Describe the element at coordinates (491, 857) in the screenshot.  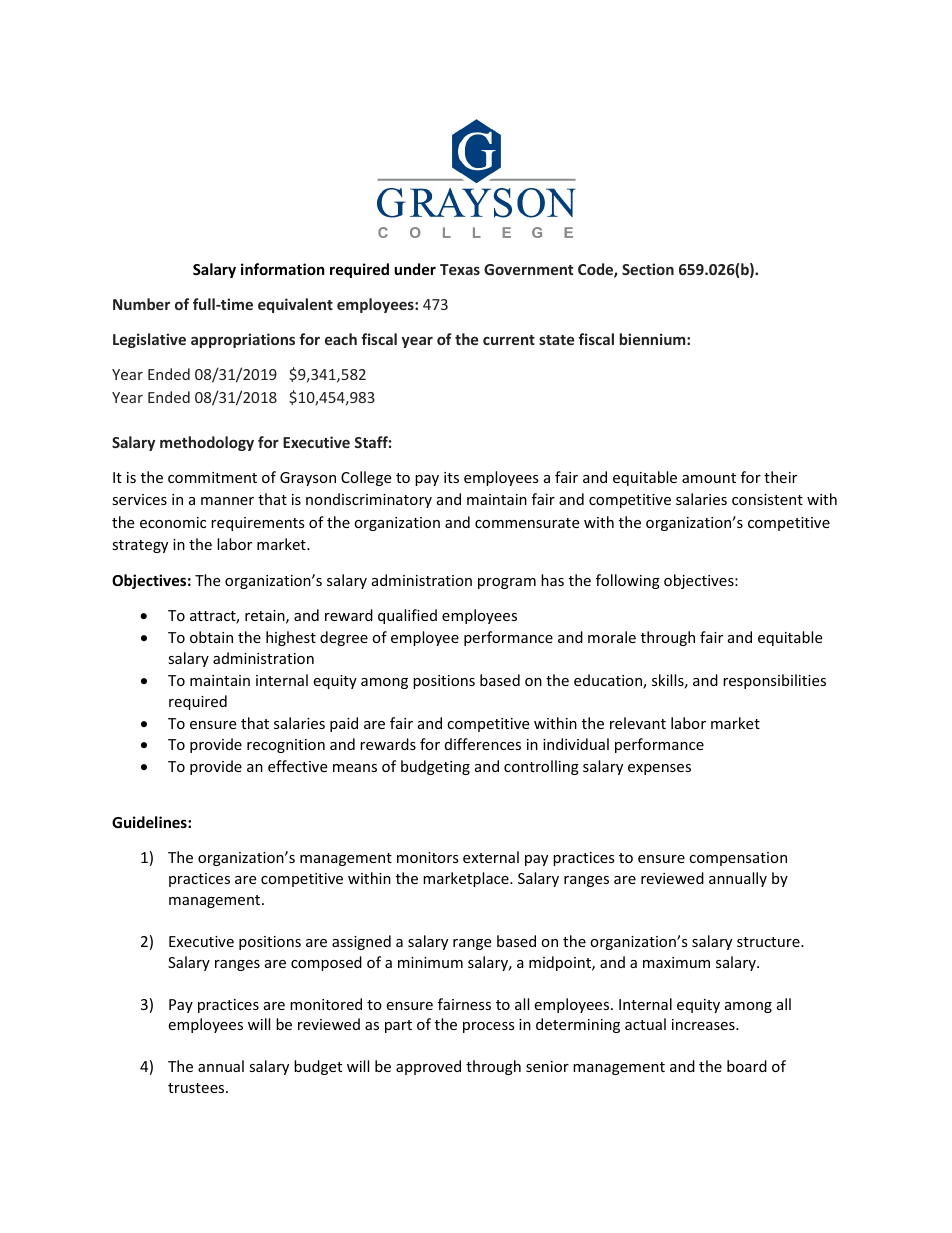
I see `external` at that location.
